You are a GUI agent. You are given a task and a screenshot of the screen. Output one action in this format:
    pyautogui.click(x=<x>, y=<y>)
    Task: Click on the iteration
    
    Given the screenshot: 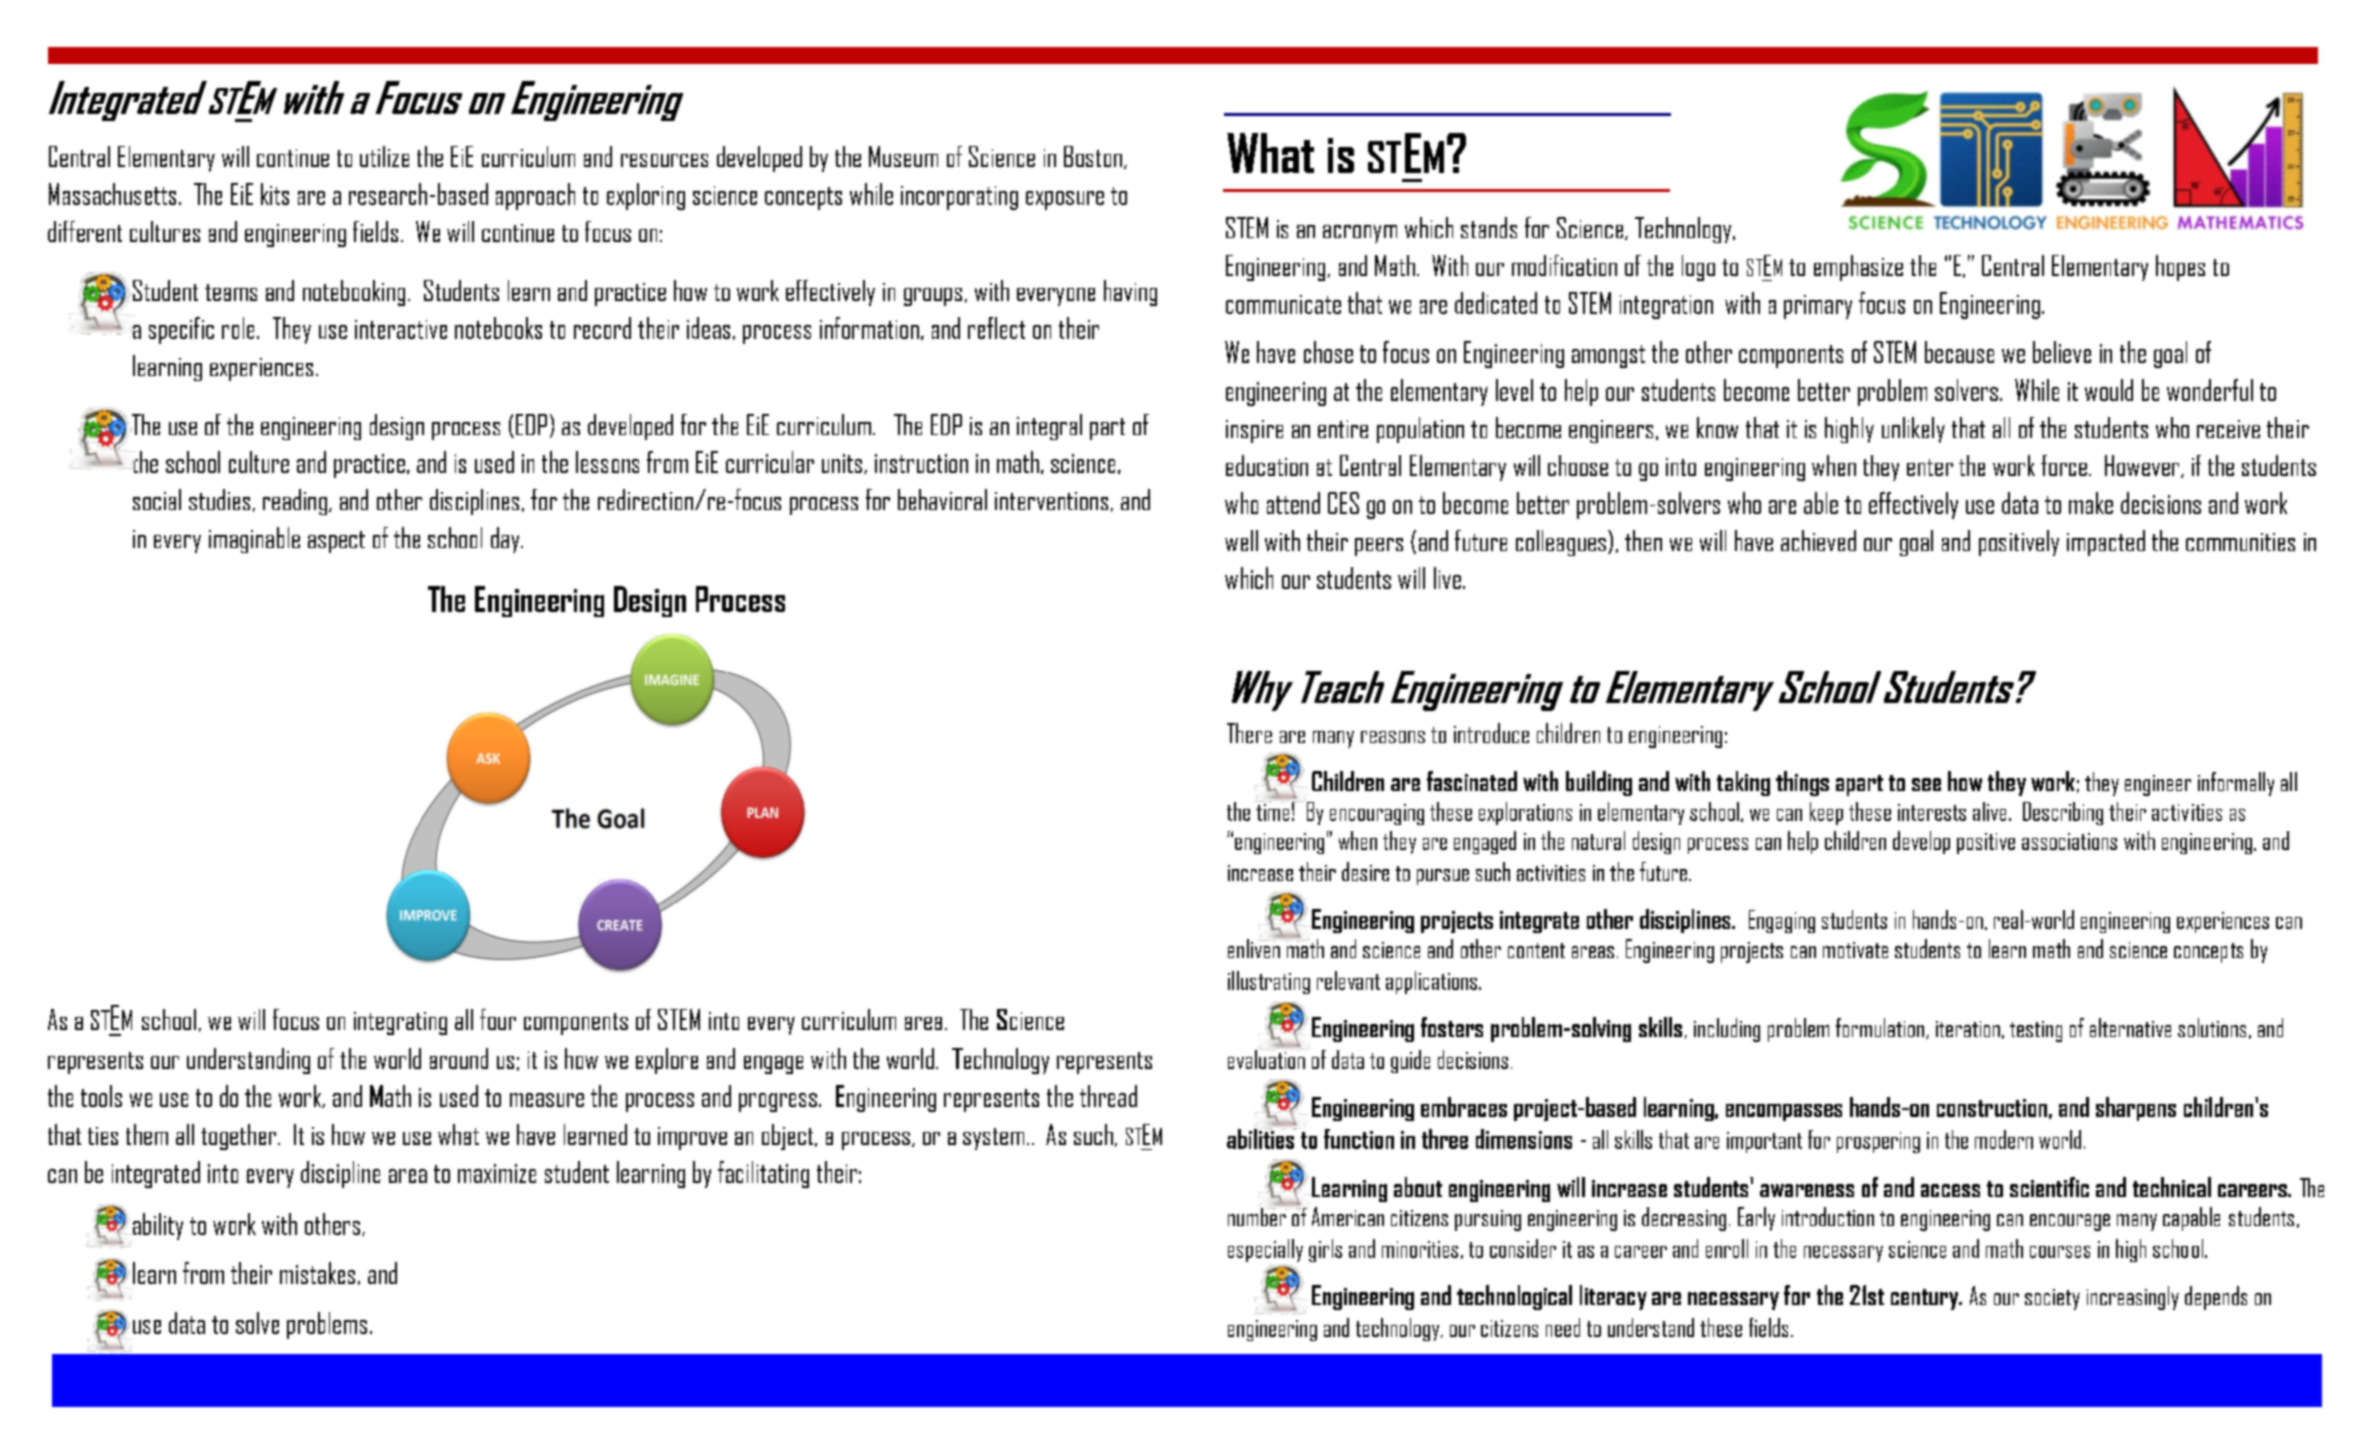 What is the action you would take?
    pyautogui.click(x=1968, y=1029)
